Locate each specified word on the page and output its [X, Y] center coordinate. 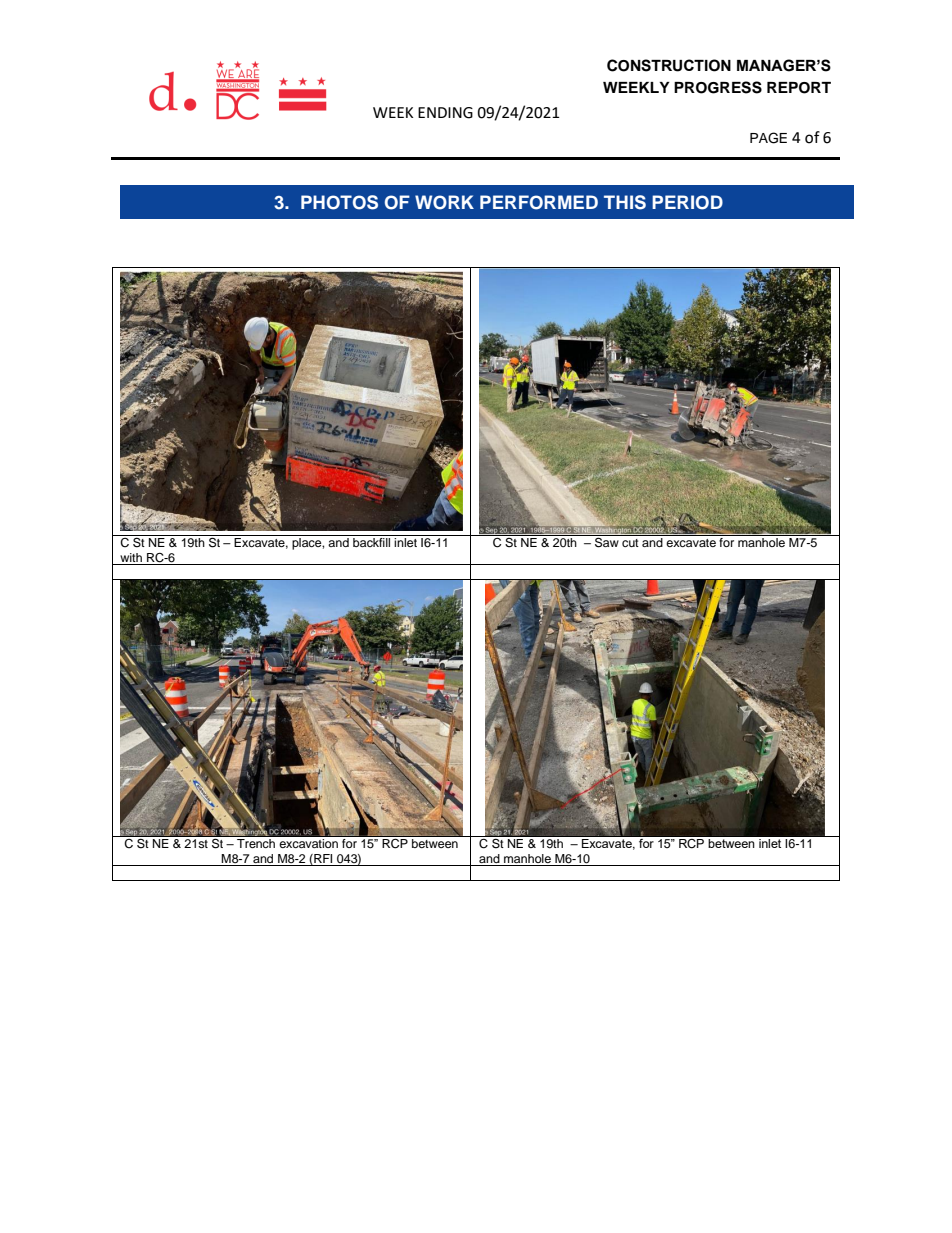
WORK [444, 202]
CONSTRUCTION [669, 65]
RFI [322, 859]
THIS [625, 202]
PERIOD [687, 202]
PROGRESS [718, 87]
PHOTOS [339, 202]
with [131, 557]
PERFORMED [539, 202]
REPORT [799, 88]
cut [630, 543]
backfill [371, 542]
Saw [607, 543]
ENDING [445, 113]
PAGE [768, 138]
